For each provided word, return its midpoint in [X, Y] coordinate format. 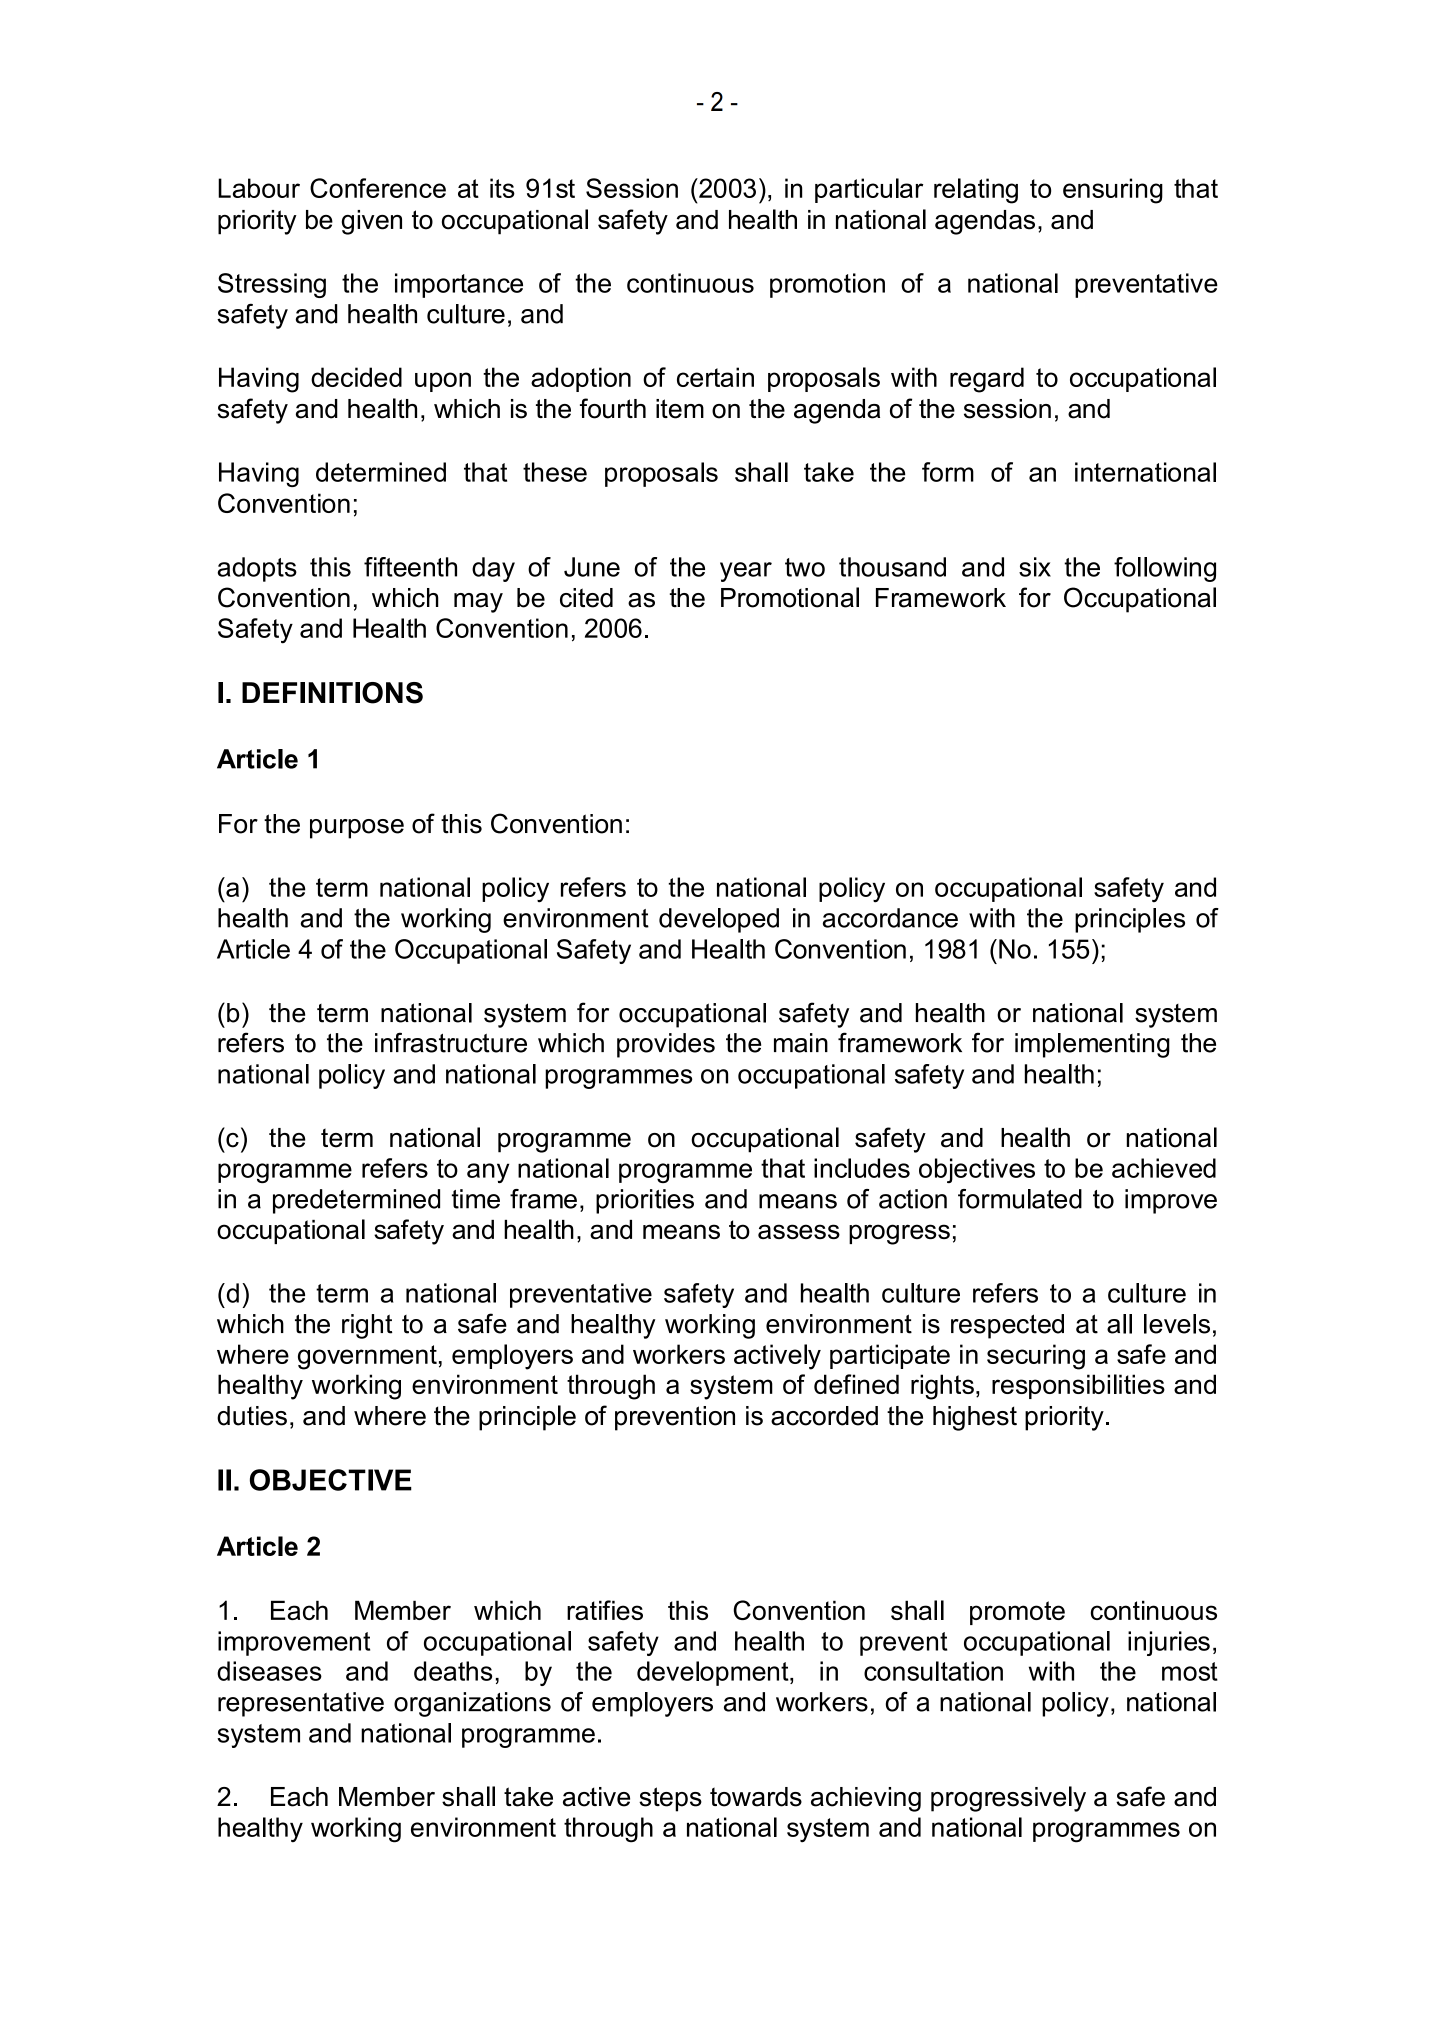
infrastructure [451, 1042]
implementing [1092, 1045]
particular [869, 190]
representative [301, 1704]
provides [666, 1045]
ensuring [1113, 191]
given [372, 222]
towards [756, 1797]
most [1190, 1671]
